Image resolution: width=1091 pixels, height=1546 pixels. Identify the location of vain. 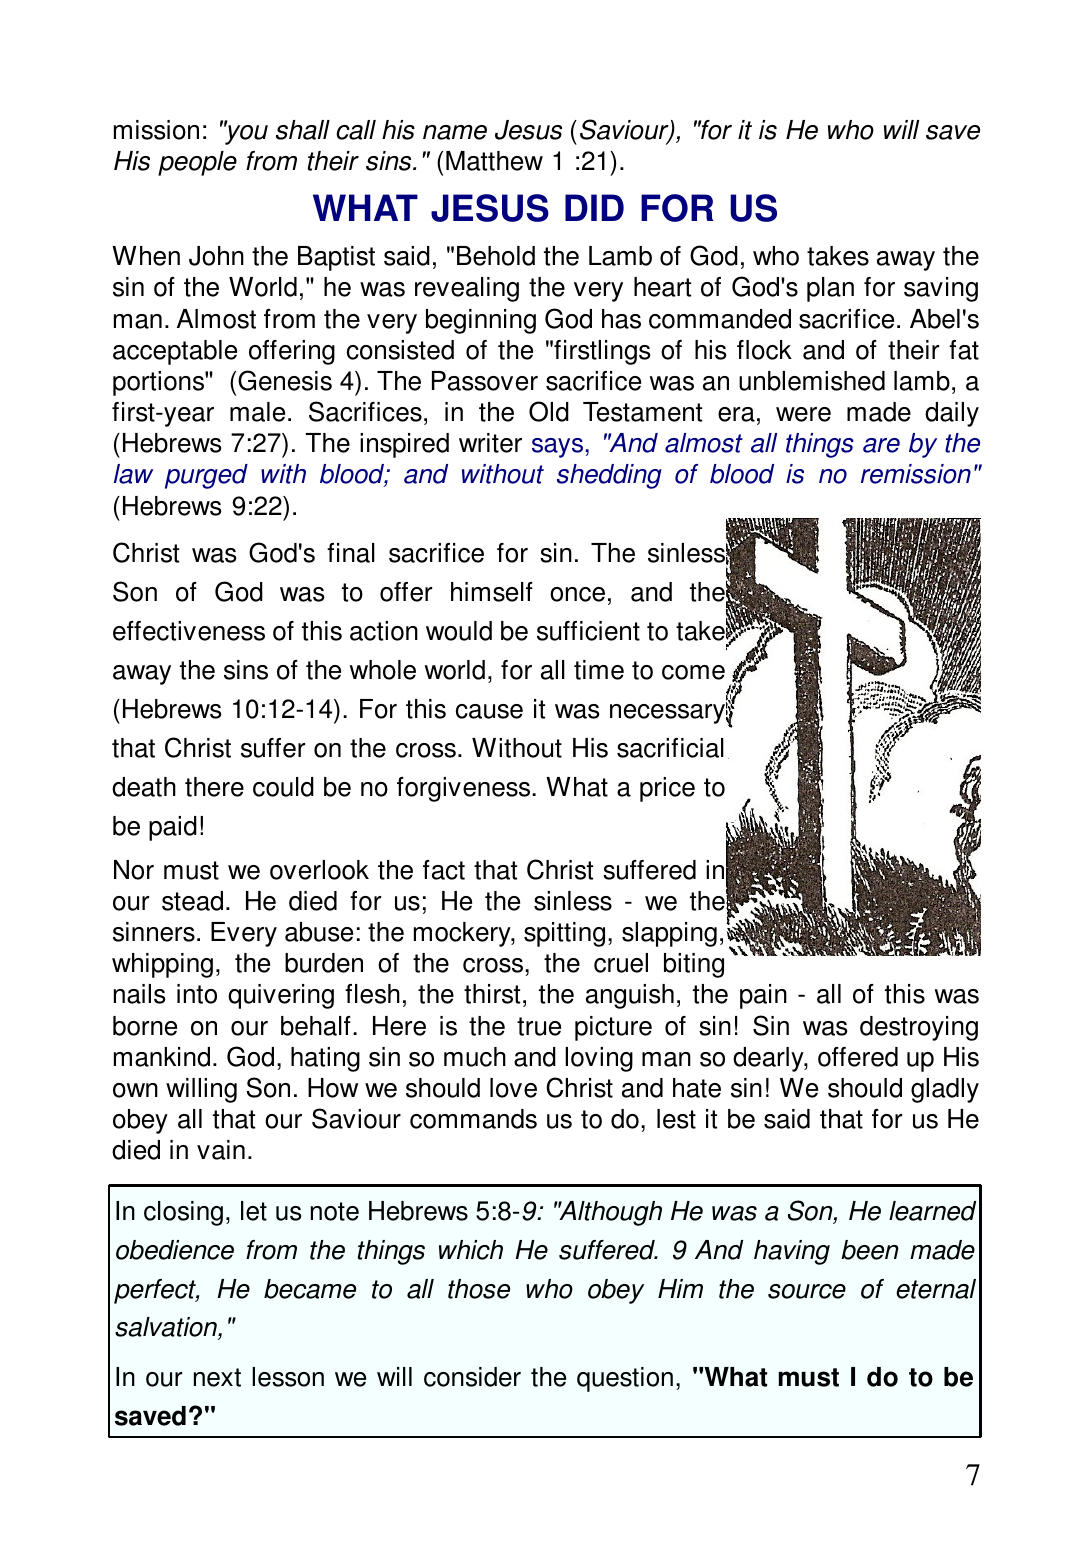
(221, 1150).
